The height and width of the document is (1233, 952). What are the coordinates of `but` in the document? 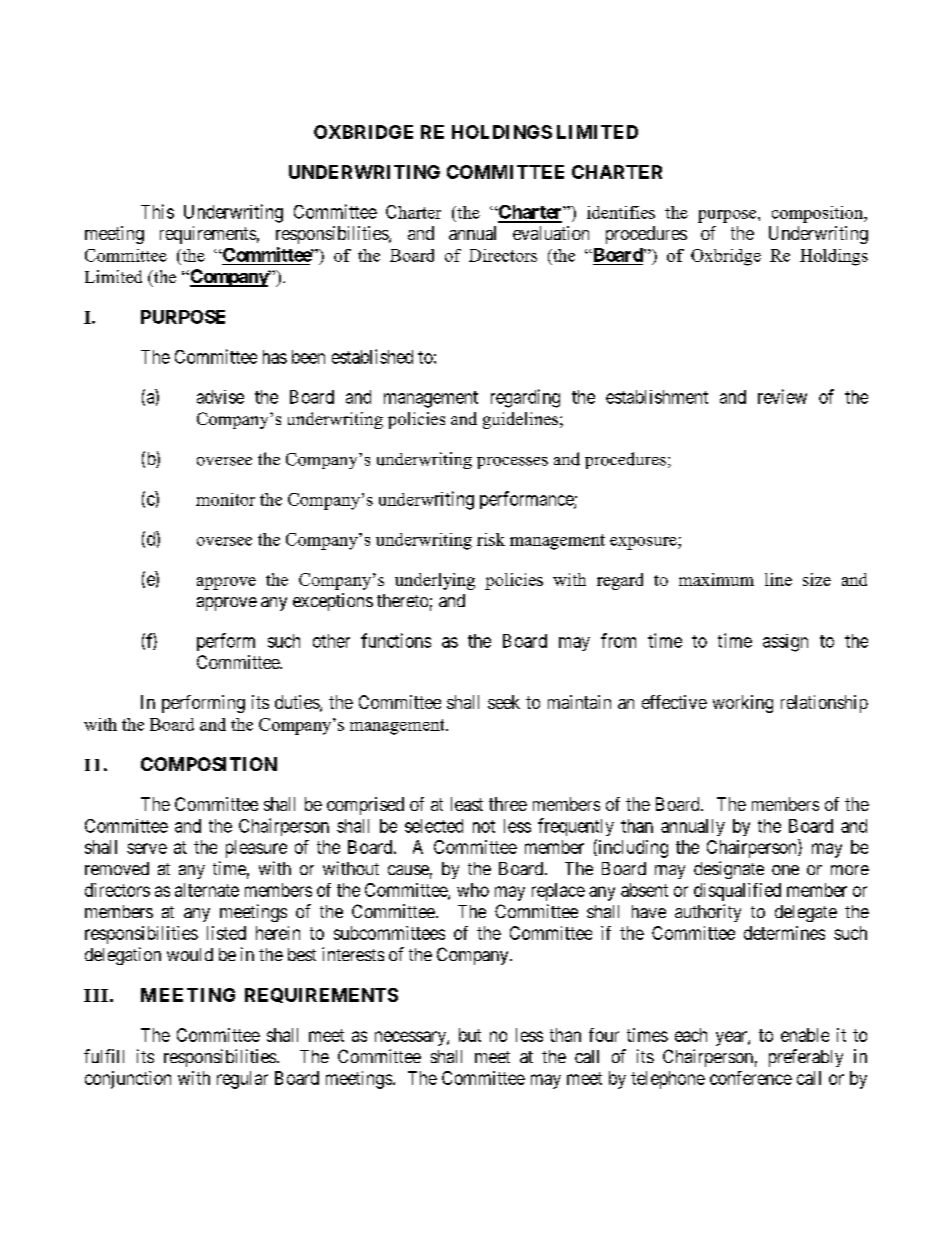 It's located at (470, 1035).
